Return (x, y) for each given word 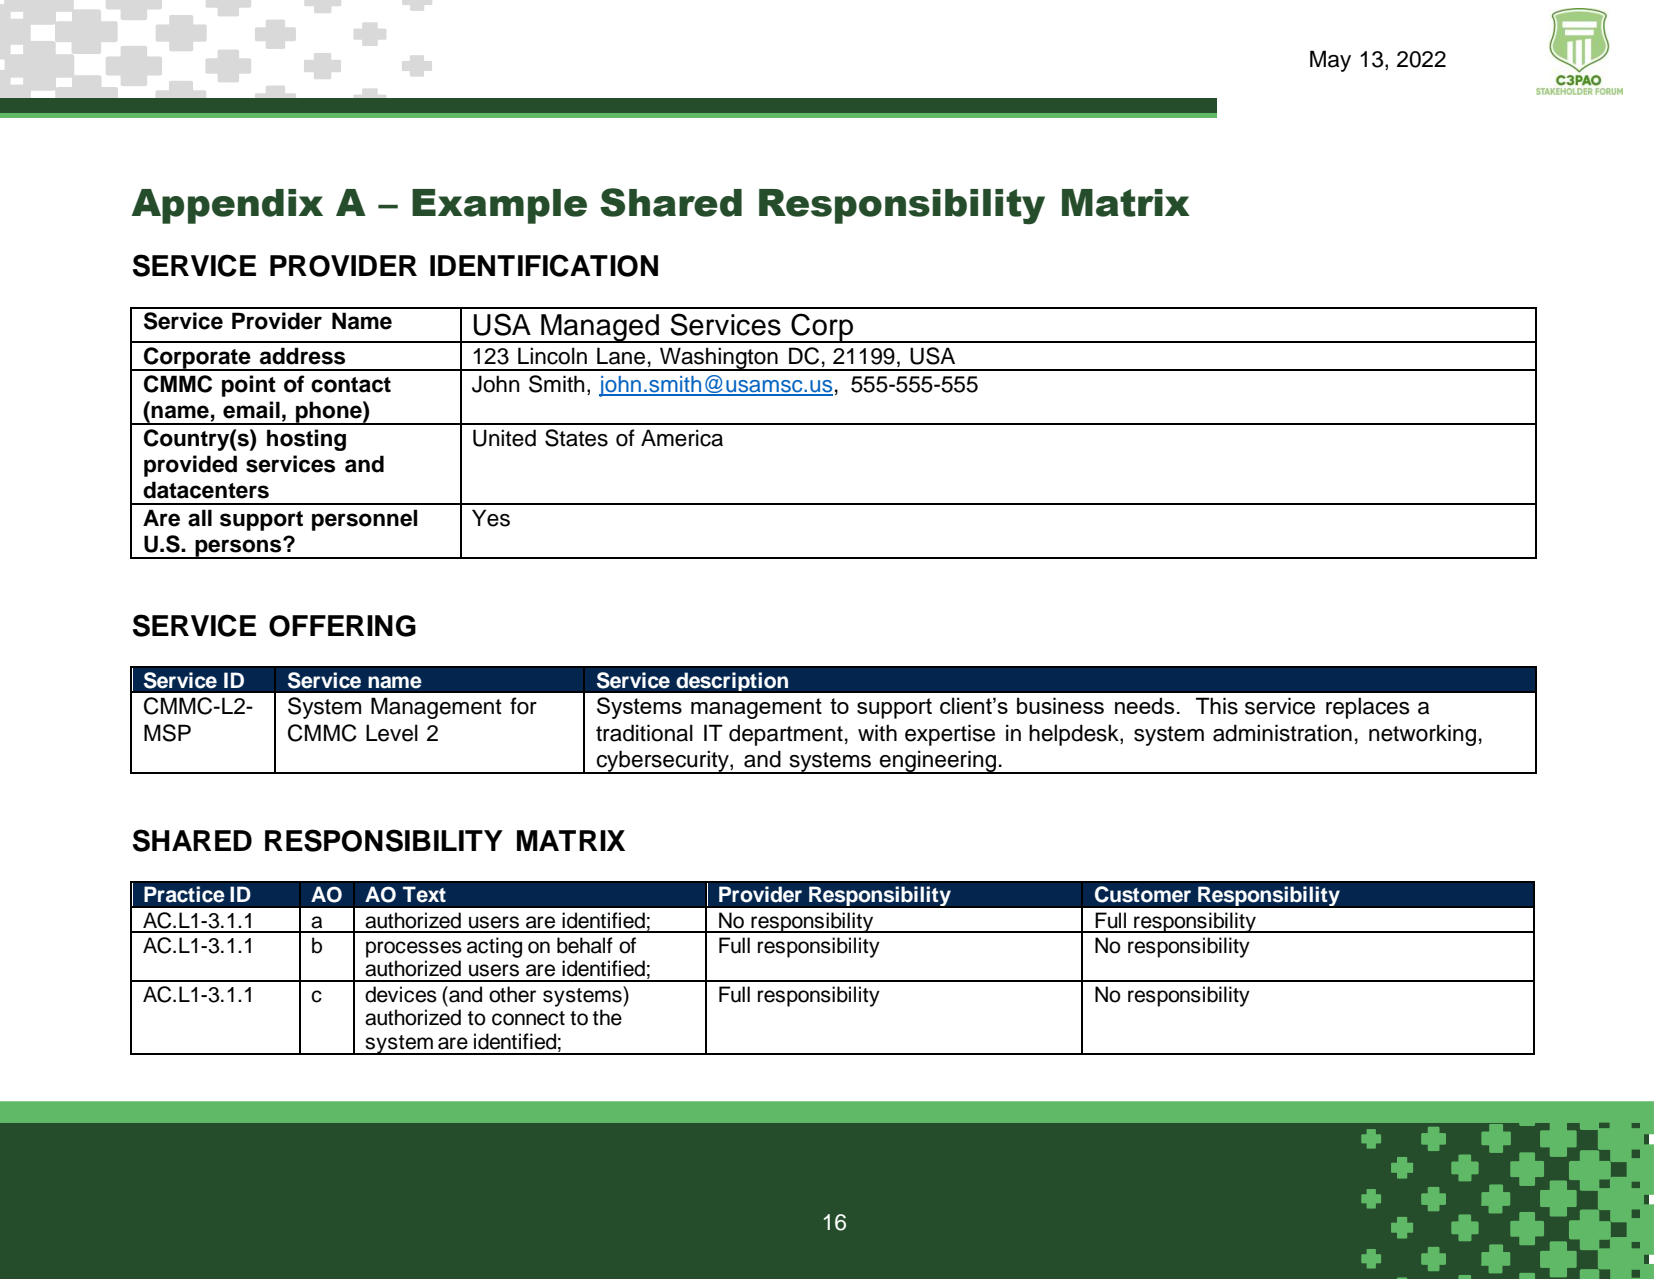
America (682, 438)
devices (401, 994)
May (1330, 61)
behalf (585, 945)
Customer (1142, 894)
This (1217, 706)
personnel (364, 520)
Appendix (227, 206)
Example (499, 206)
